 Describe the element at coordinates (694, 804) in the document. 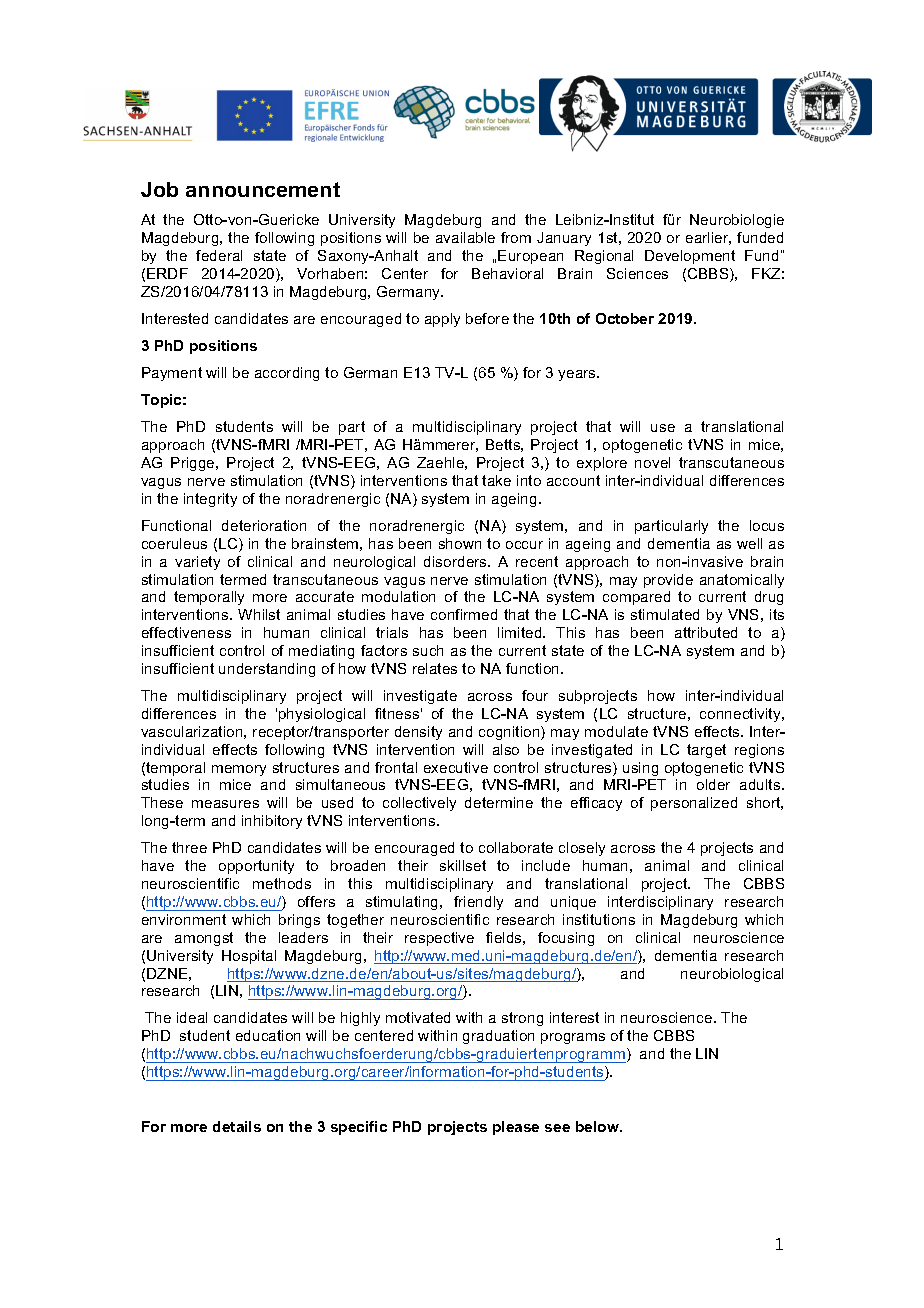

I see `personalized` at that location.
